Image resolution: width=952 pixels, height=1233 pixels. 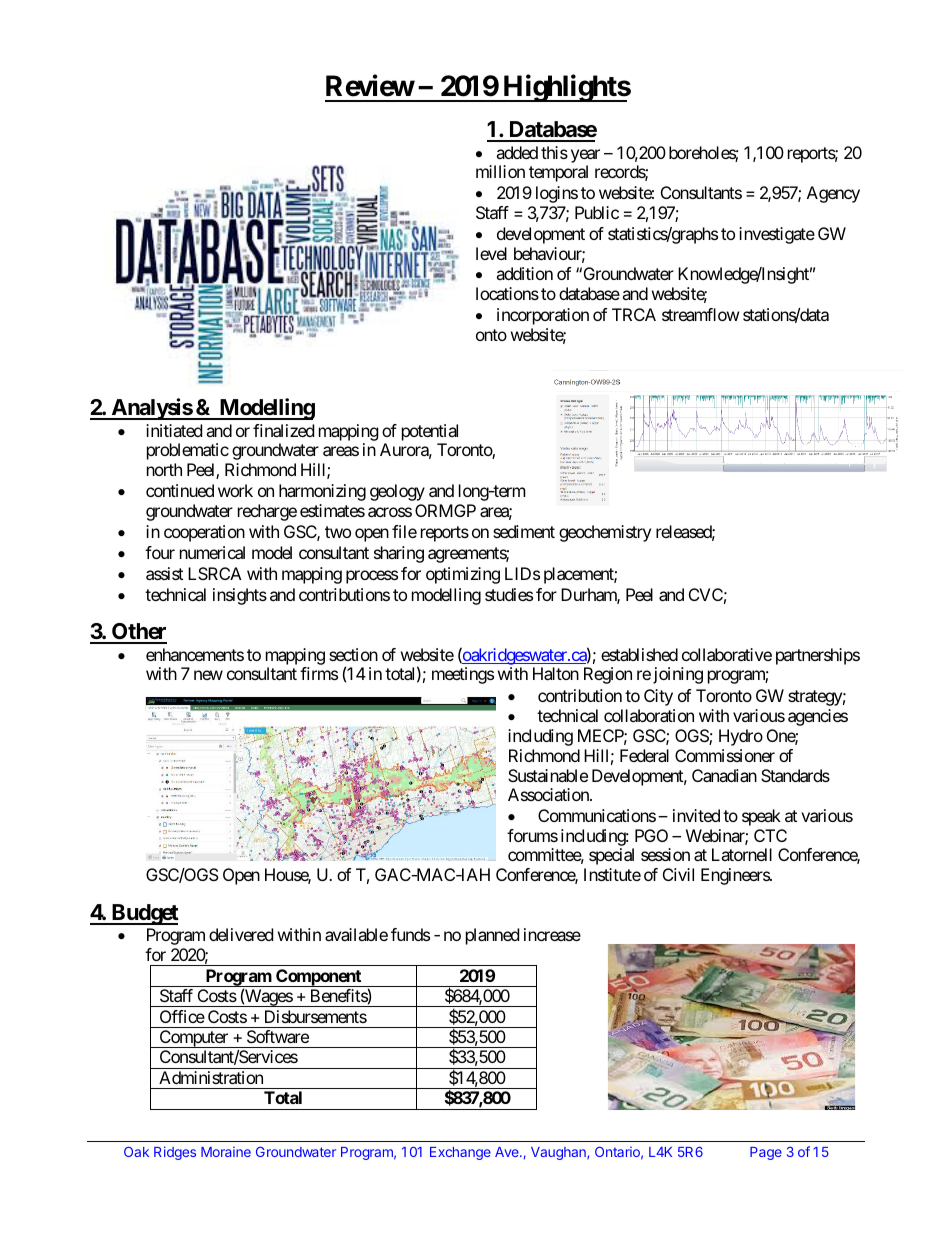 I want to click on investigate, so click(x=777, y=235).
